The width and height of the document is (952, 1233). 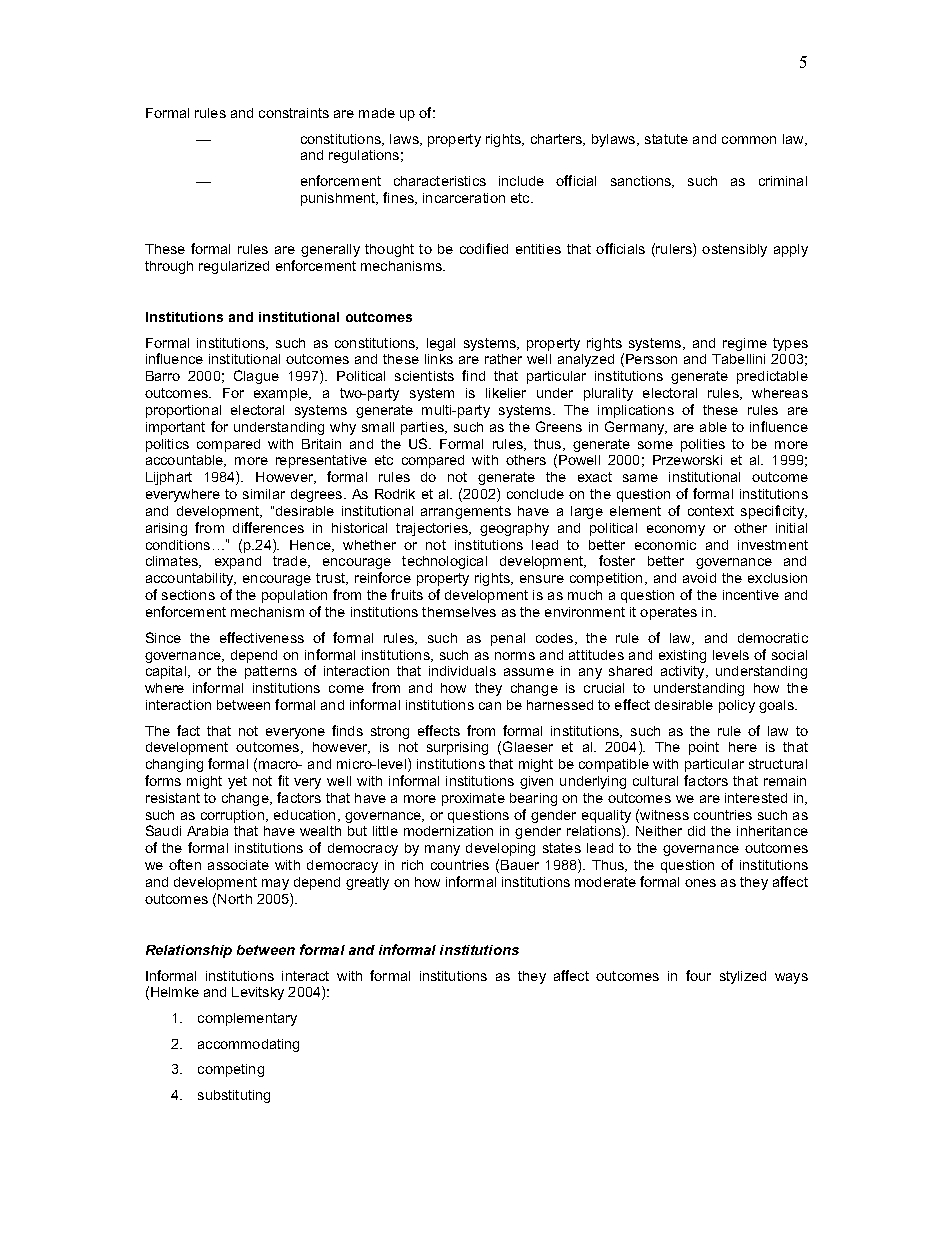 I want to click on characteristics, so click(x=440, y=181).
